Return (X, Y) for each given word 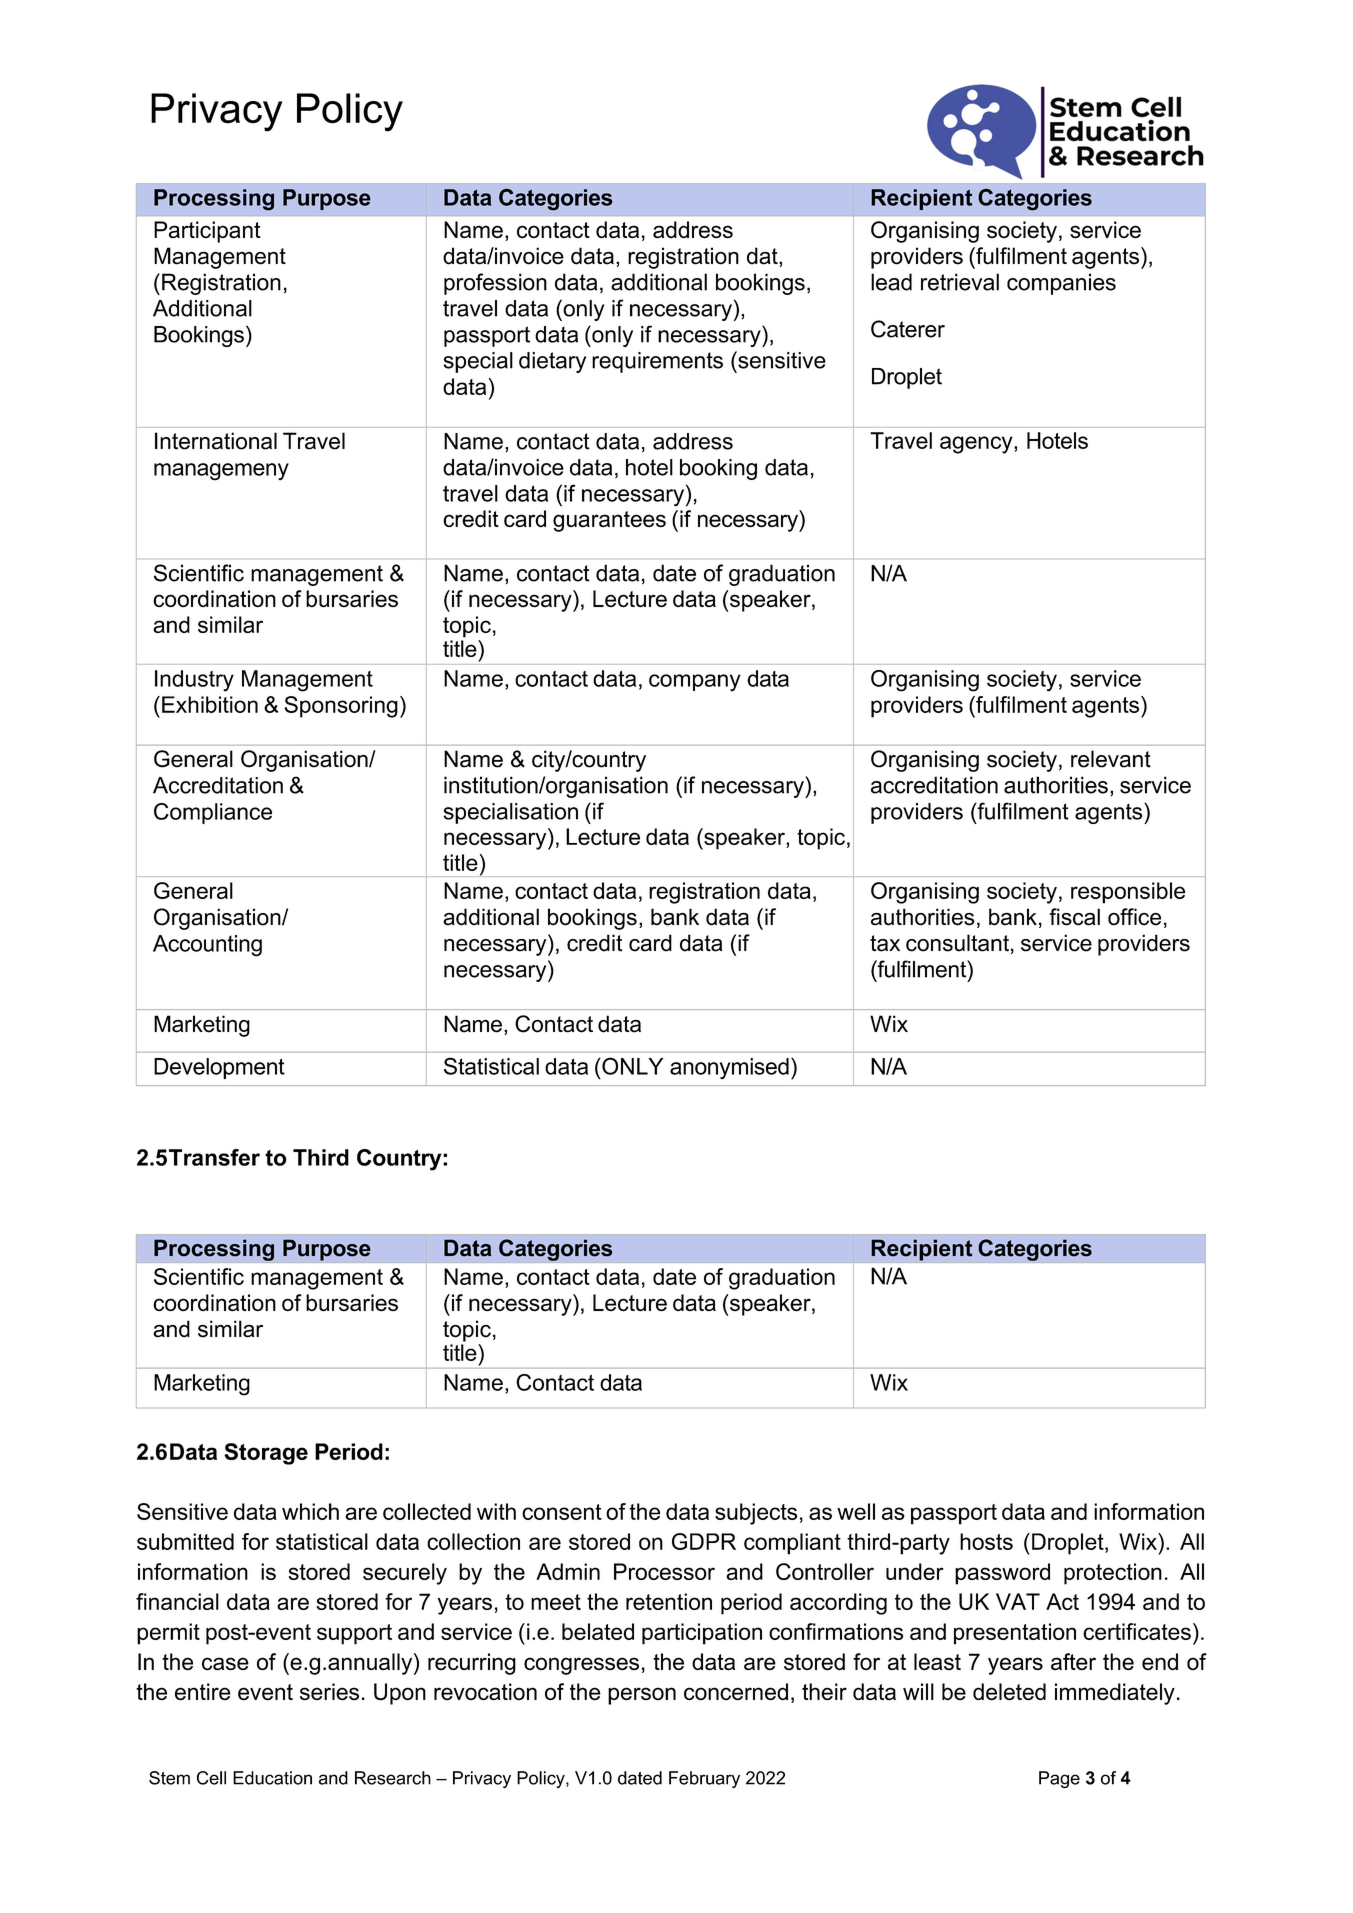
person (642, 1696)
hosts (986, 1541)
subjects (756, 1514)
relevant (1111, 759)
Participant (207, 232)
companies (1061, 284)
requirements (657, 362)
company (695, 683)
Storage (266, 1454)
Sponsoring (341, 707)
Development (219, 1068)
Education (272, 1778)
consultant (957, 943)
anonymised (729, 1068)
